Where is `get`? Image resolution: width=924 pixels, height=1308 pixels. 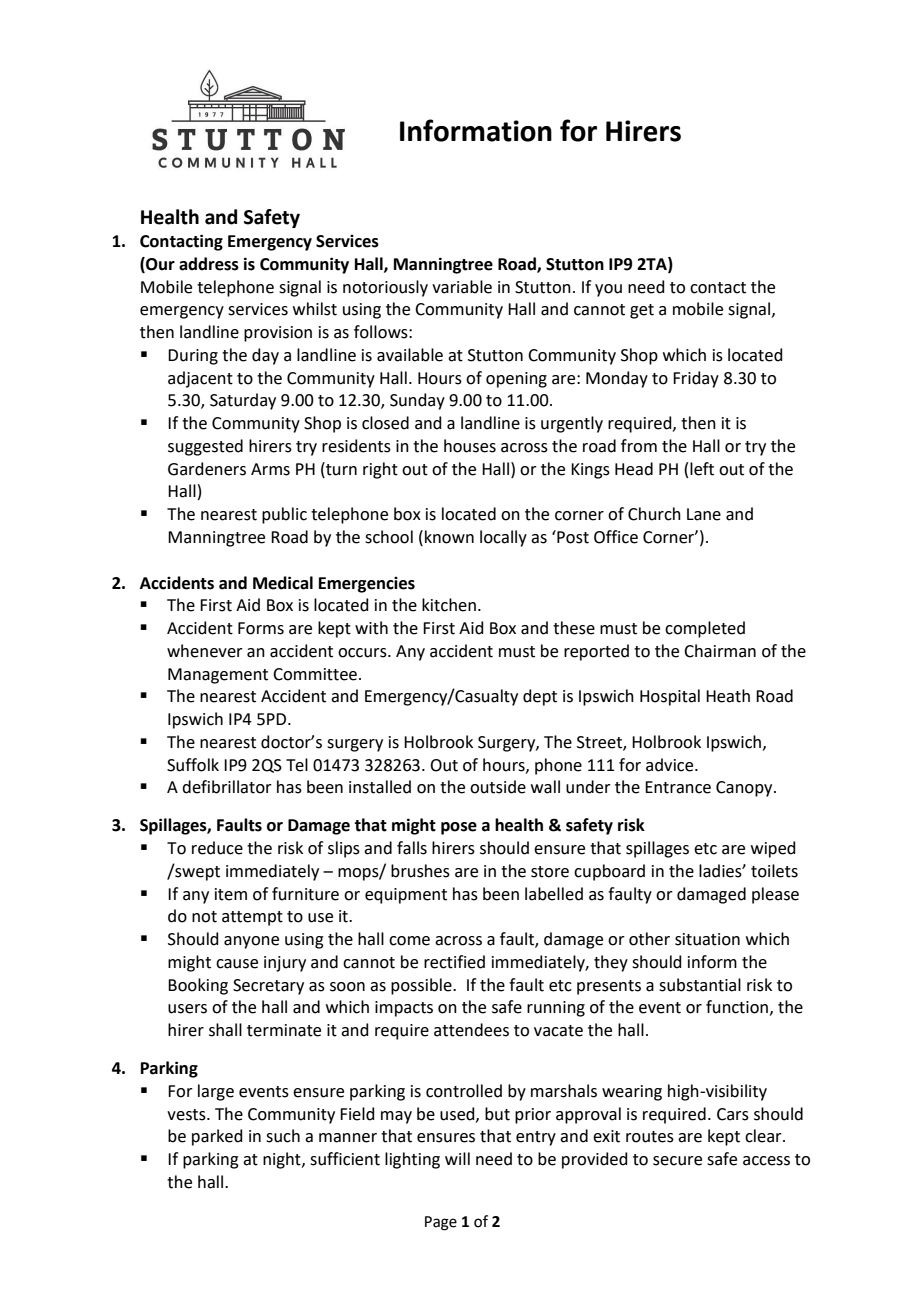
get is located at coordinates (642, 311).
